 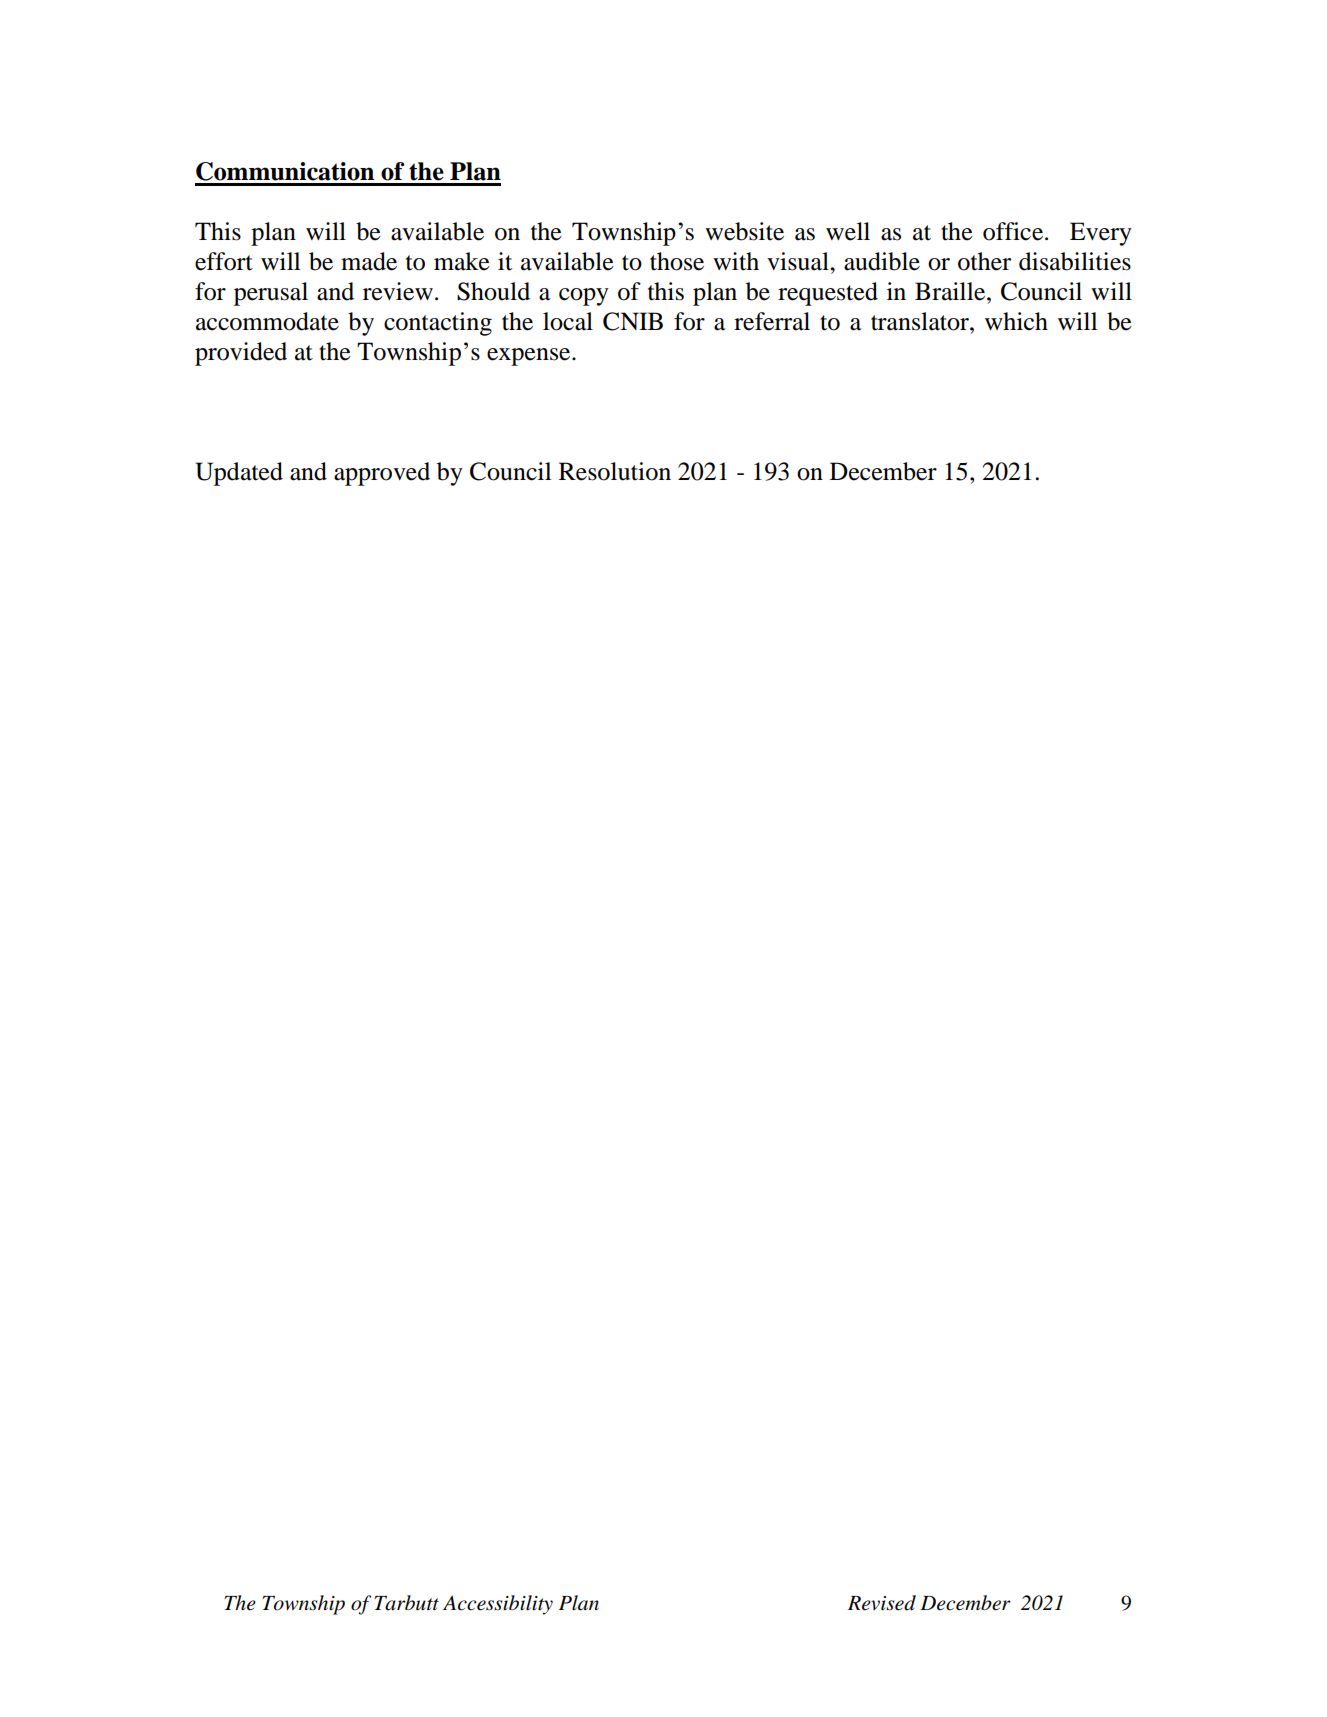 I want to click on Accessibility, so click(x=498, y=1605).
